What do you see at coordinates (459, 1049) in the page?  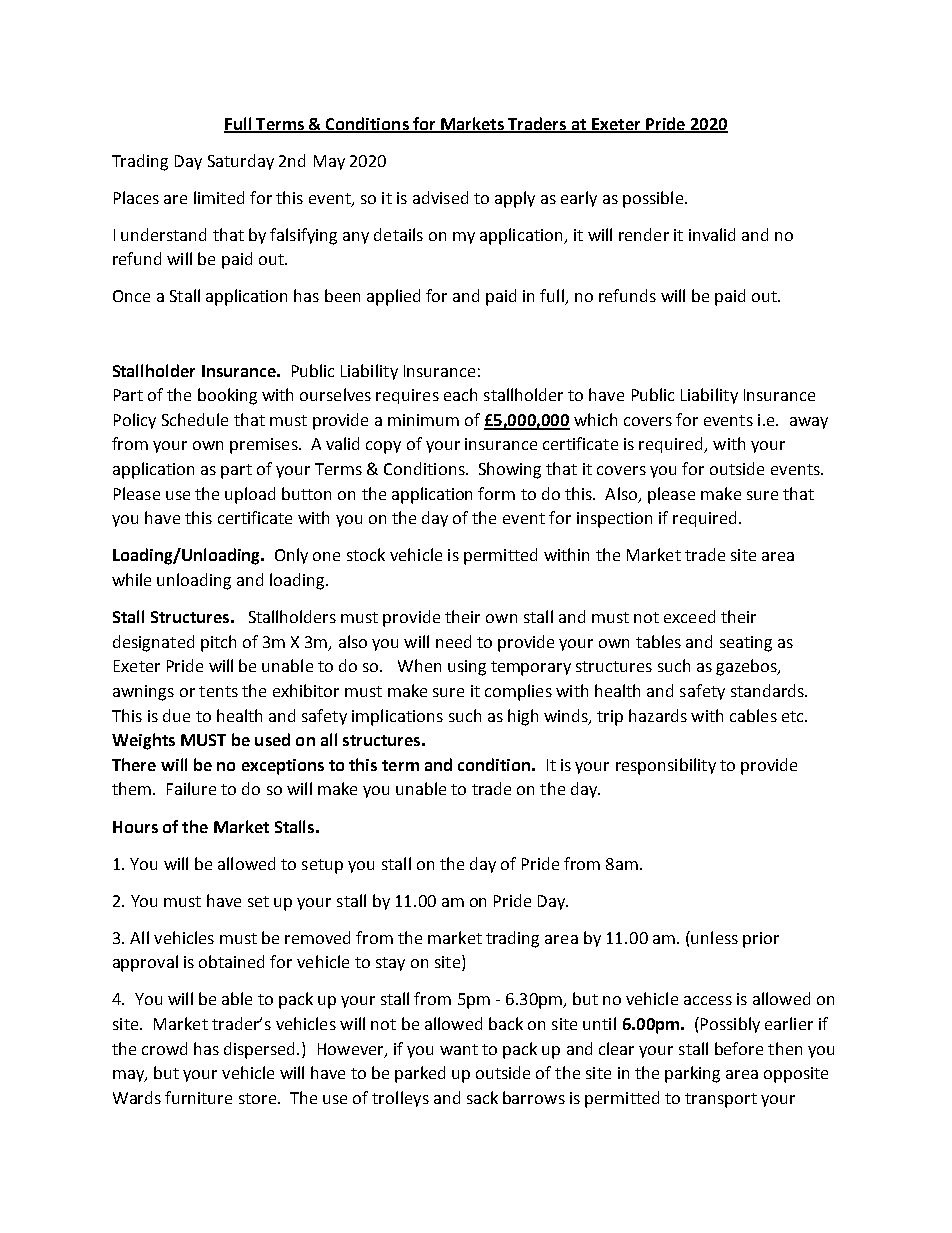 I see `want` at bounding box center [459, 1049].
